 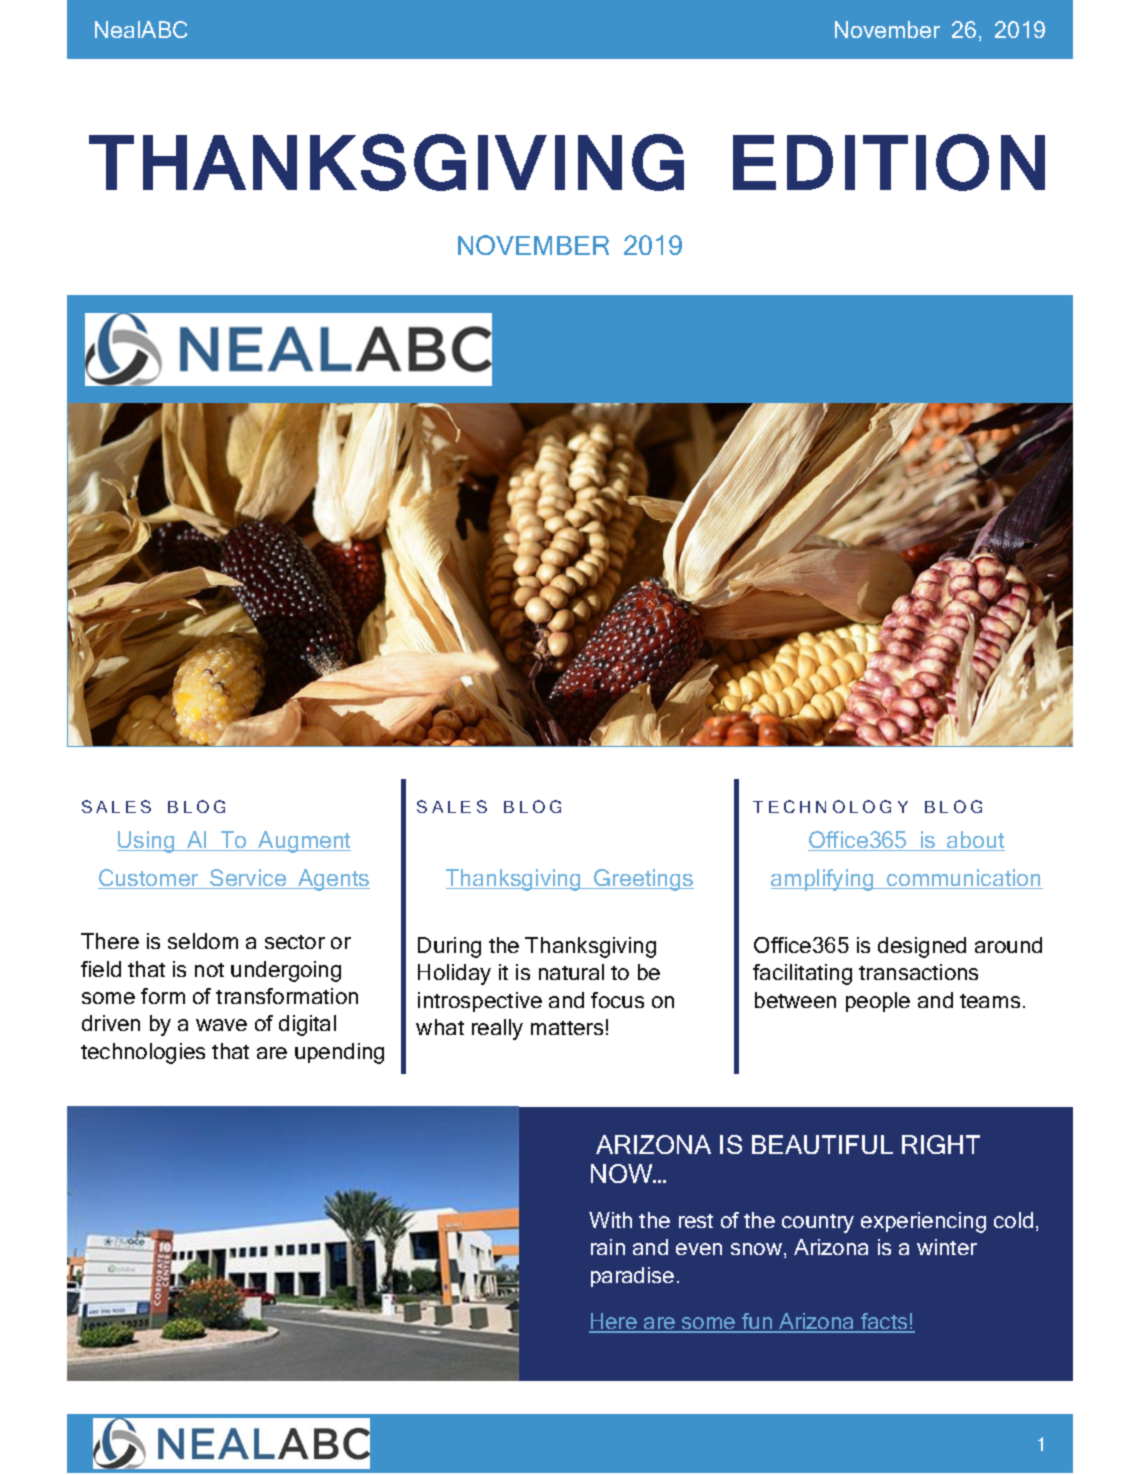 What do you see at coordinates (632, 1277) in the document?
I see `paradise` at bounding box center [632, 1277].
